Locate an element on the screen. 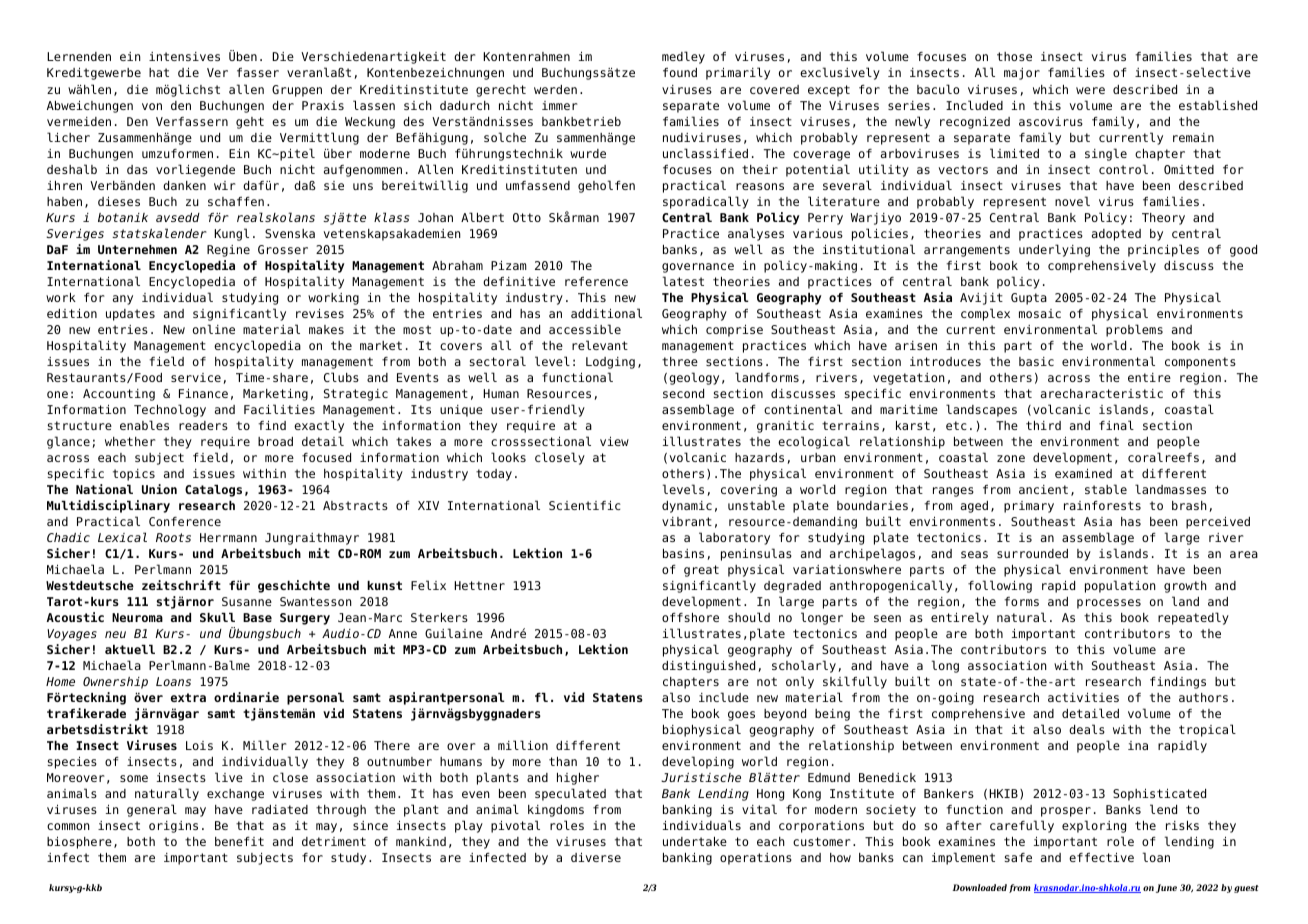  benefit is located at coordinates (239, 841).
